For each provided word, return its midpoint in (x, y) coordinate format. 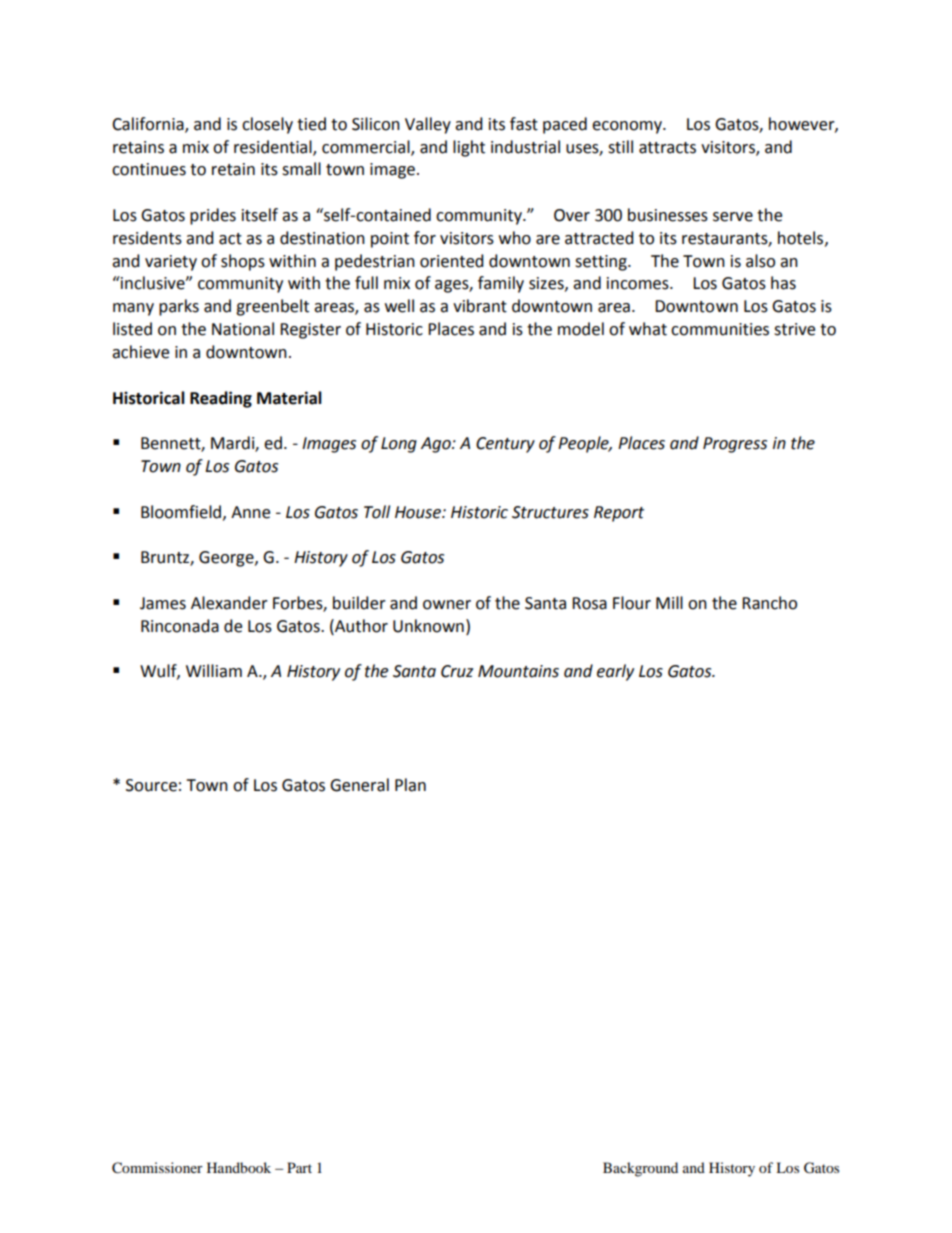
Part (299, 1167)
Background (640, 1169)
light (469, 148)
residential (274, 147)
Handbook (239, 1167)
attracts (667, 148)
